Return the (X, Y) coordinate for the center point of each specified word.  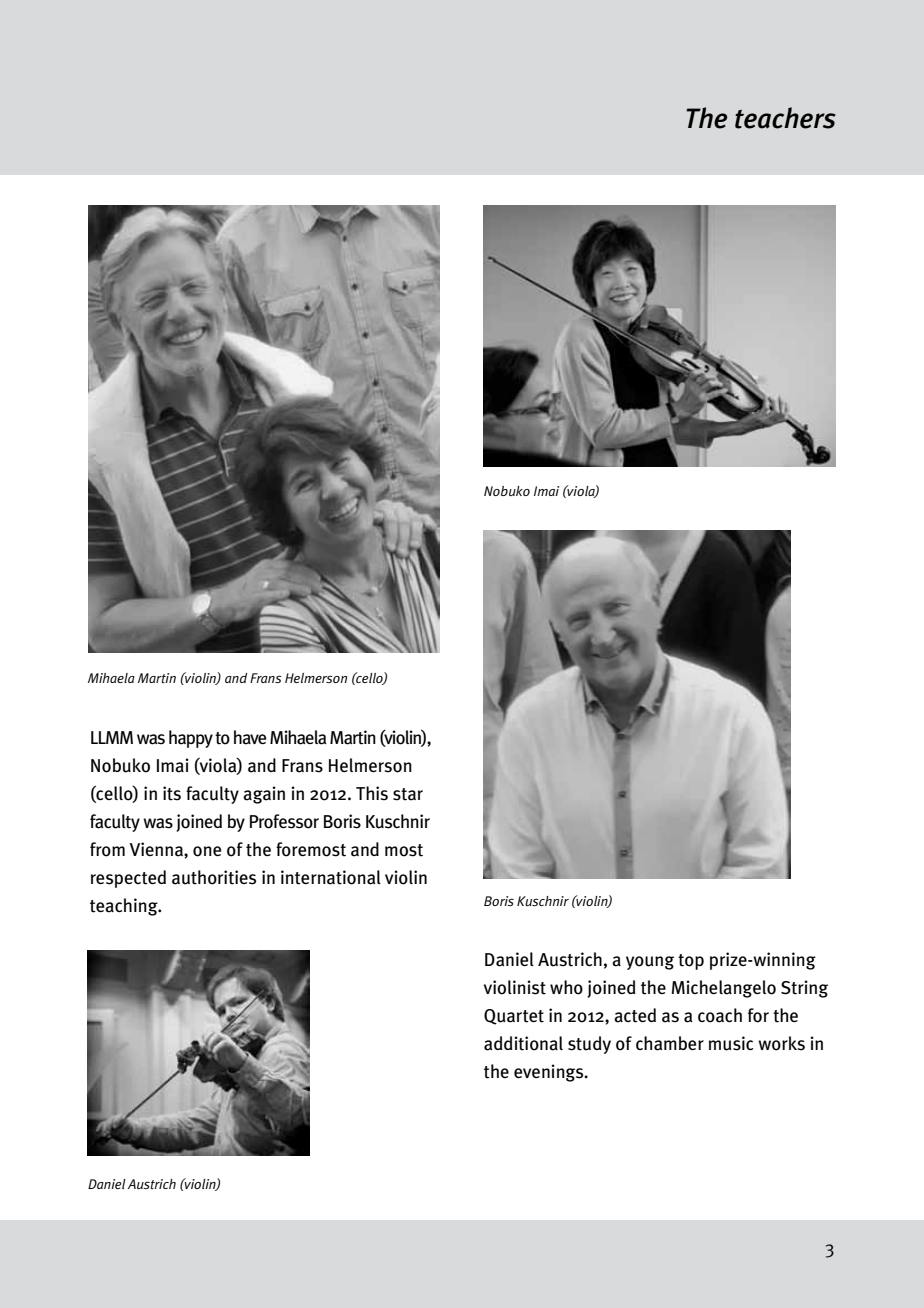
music (731, 1043)
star (408, 794)
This (372, 793)
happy (191, 739)
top (691, 962)
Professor (284, 821)
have (250, 737)
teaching (125, 907)
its (172, 793)
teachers (785, 118)
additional (523, 1043)
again (264, 795)
